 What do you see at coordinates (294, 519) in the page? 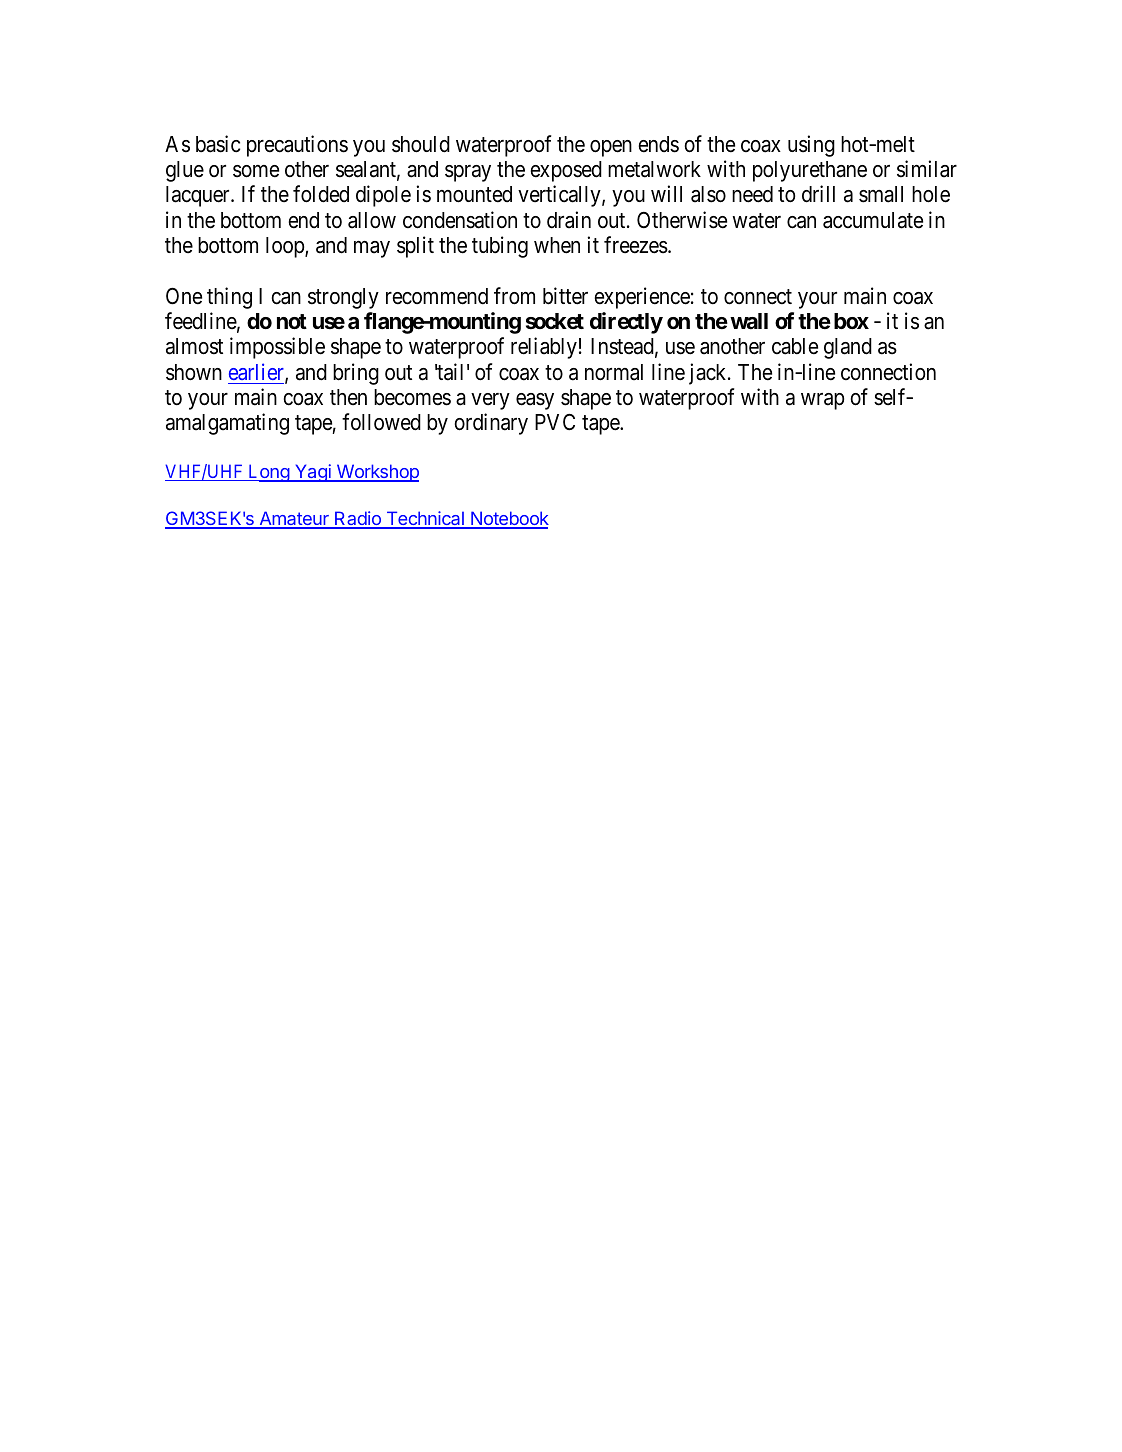
I see `Amateur` at bounding box center [294, 519].
